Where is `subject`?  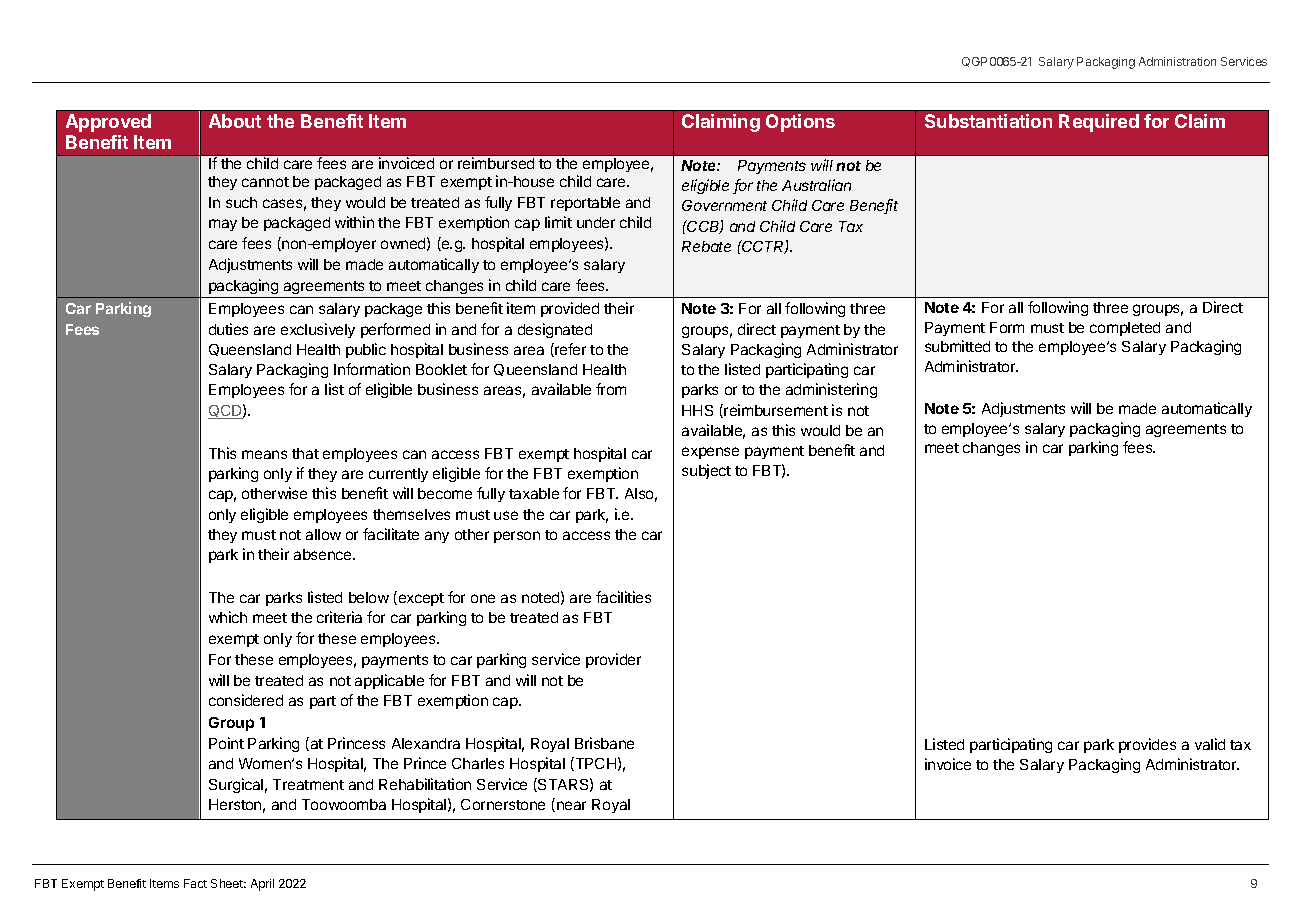
subject is located at coordinates (706, 471).
